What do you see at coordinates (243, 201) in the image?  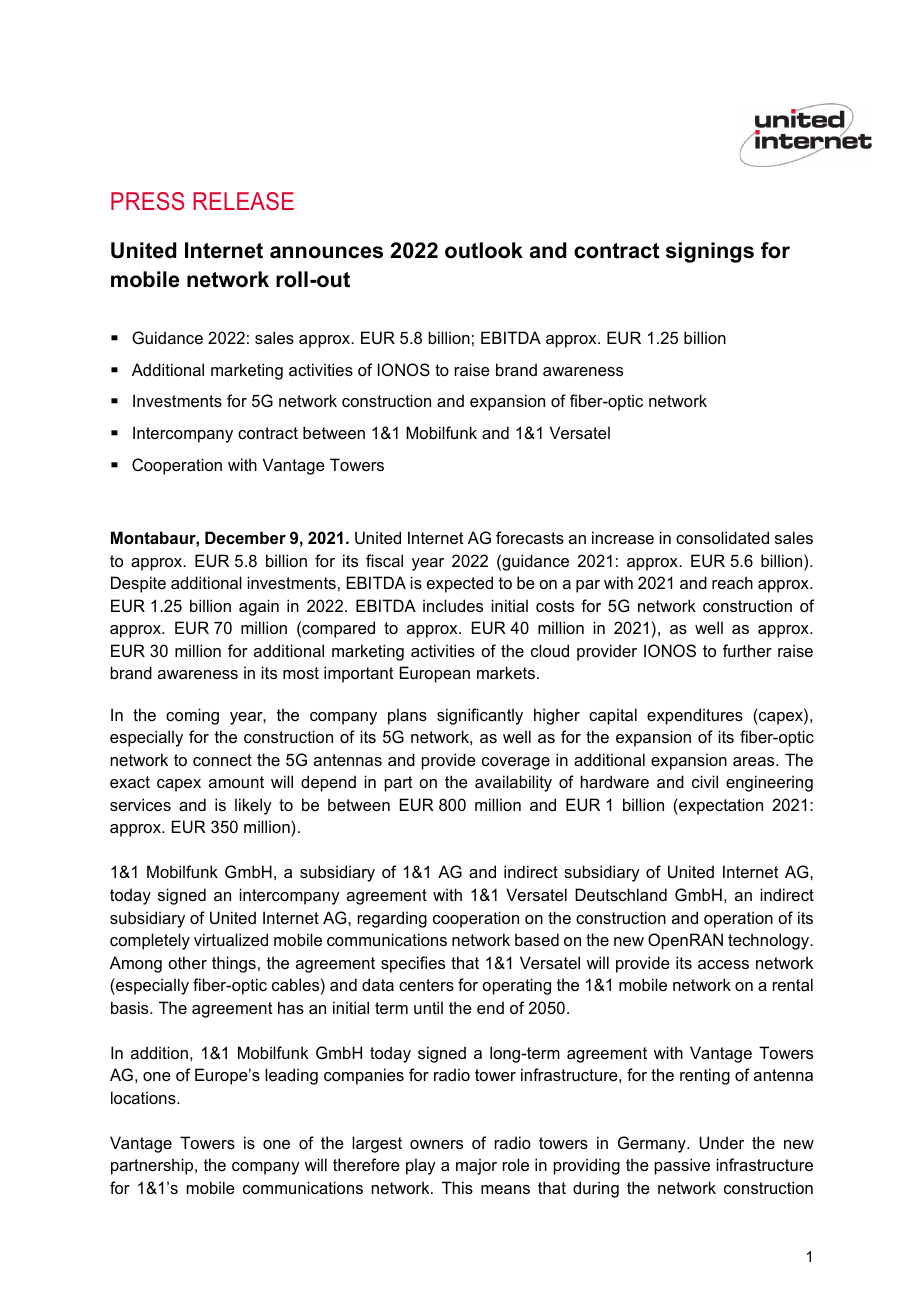 I see `RELEASE` at bounding box center [243, 201].
